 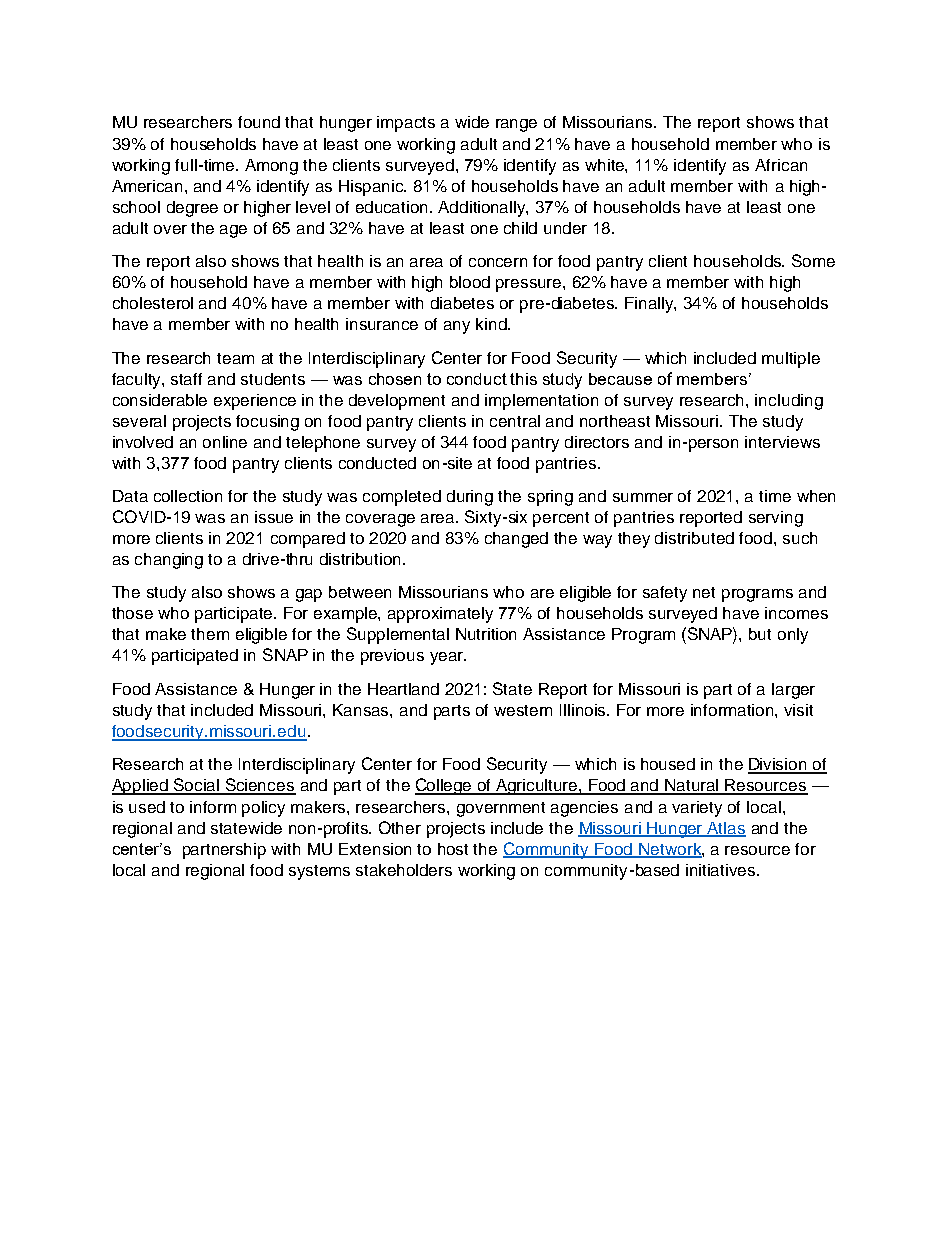 I want to click on range, so click(x=516, y=125).
